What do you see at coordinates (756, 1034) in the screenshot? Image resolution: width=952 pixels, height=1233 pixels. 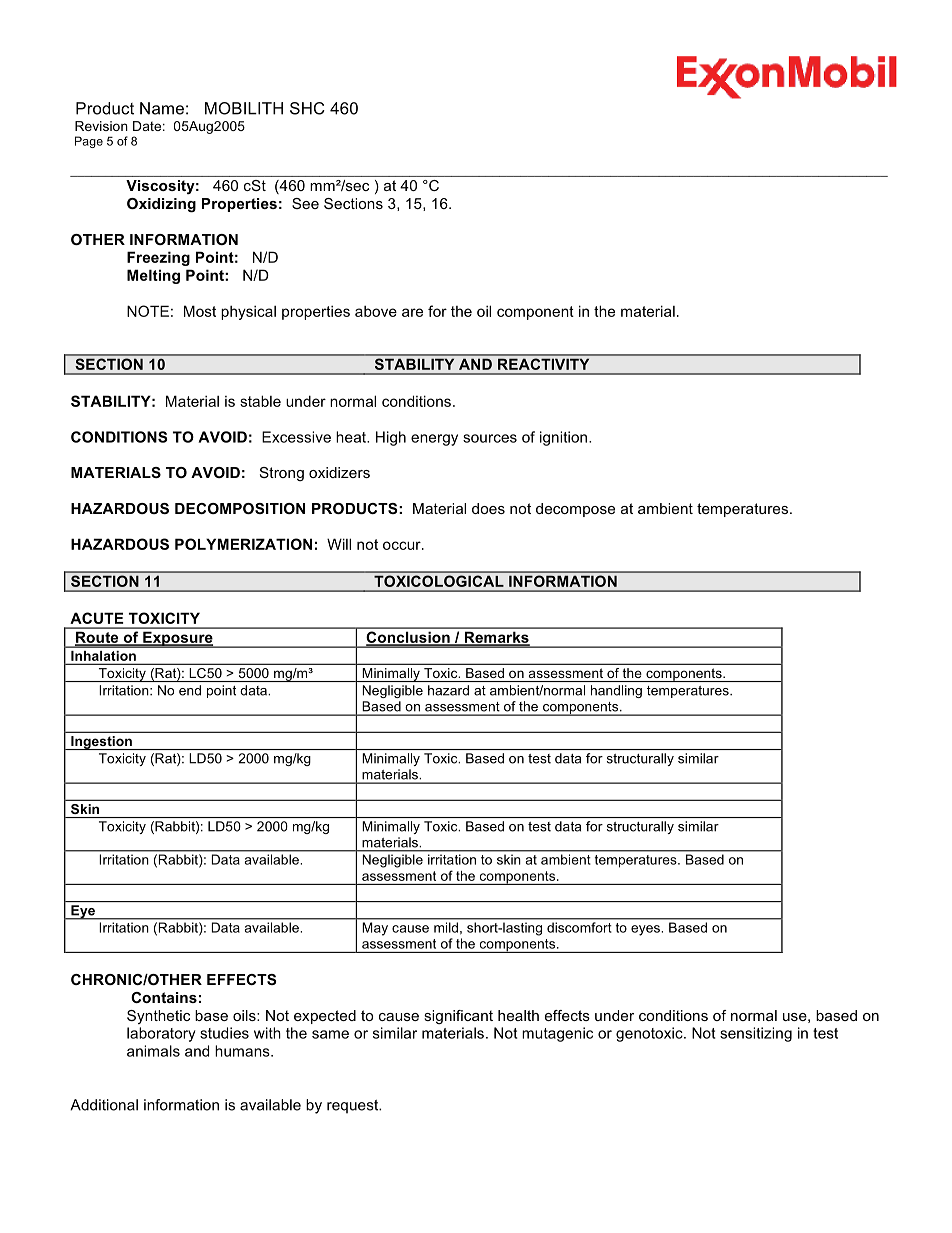 I see `sensitizing` at bounding box center [756, 1034].
